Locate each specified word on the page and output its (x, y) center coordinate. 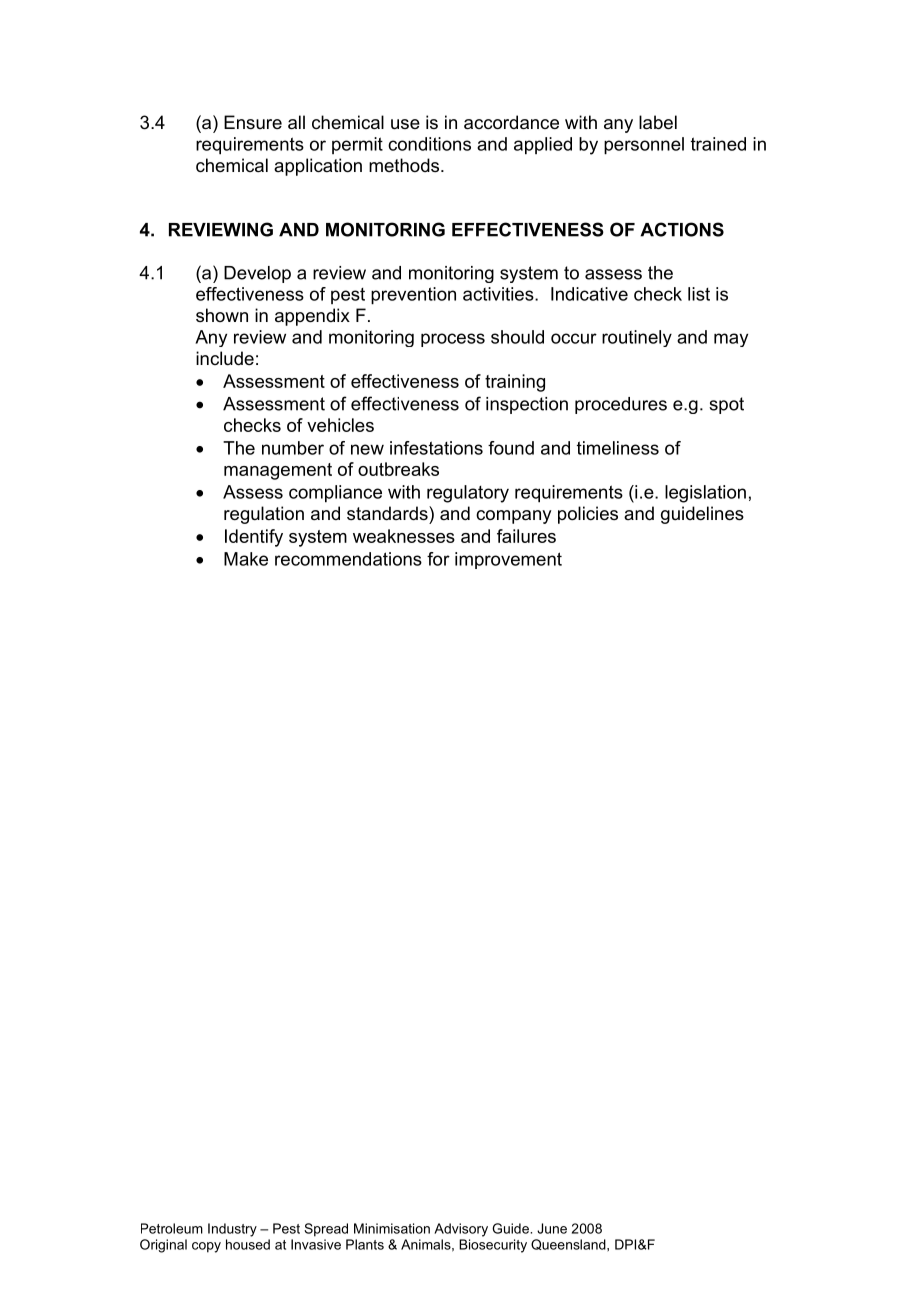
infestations (436, 448)
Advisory (461, 1230)
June (552, 1228)
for (438, 559)
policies (588, 515)
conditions (429, 144)
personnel (644, 146)
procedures (621, 405)
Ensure (253, 122)
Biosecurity (493, 1246)
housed (248, 1244)
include (225, 358)
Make (246, 559)
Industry (232, 1230)
